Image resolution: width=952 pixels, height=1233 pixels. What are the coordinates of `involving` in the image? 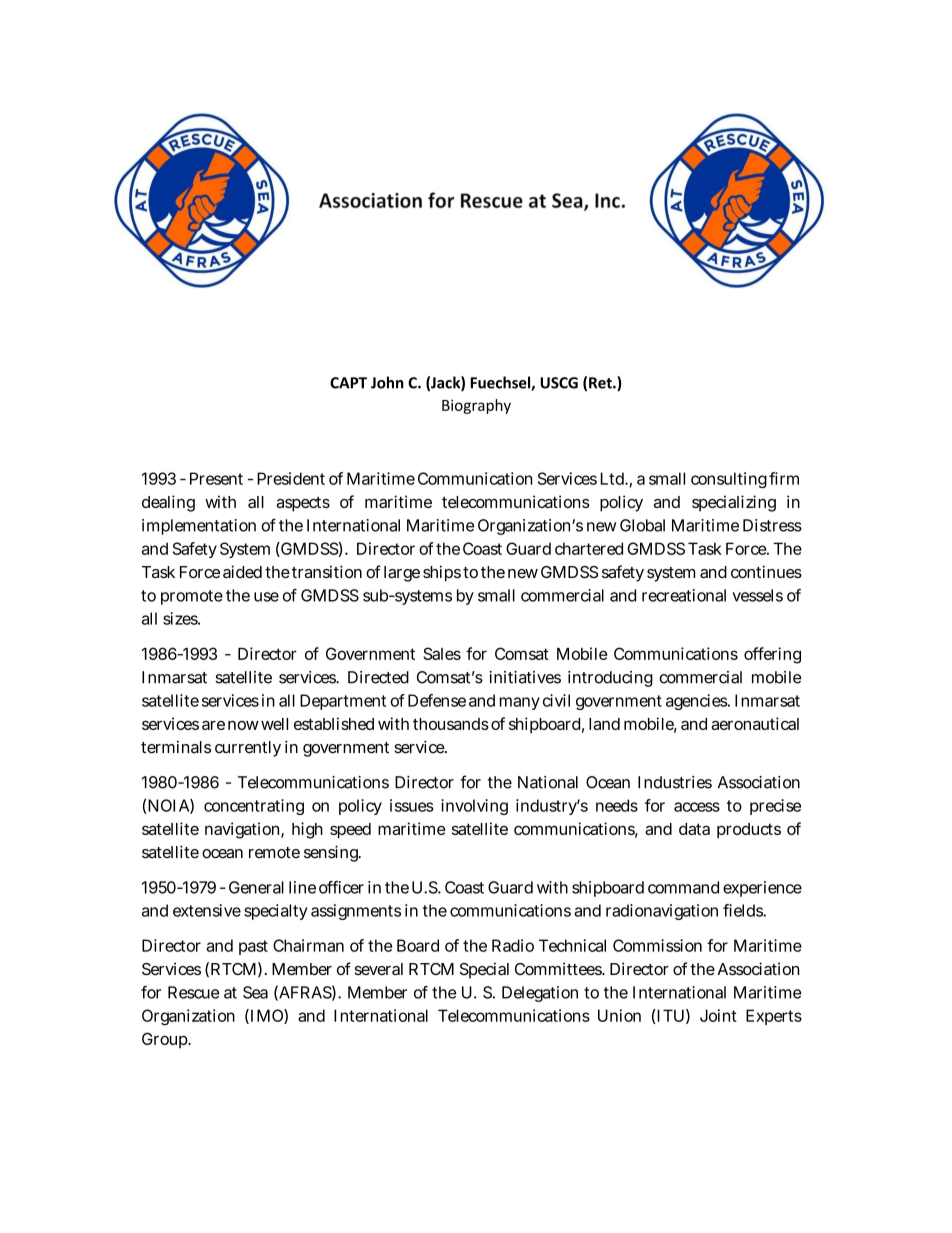 It's located at (474, 807).
